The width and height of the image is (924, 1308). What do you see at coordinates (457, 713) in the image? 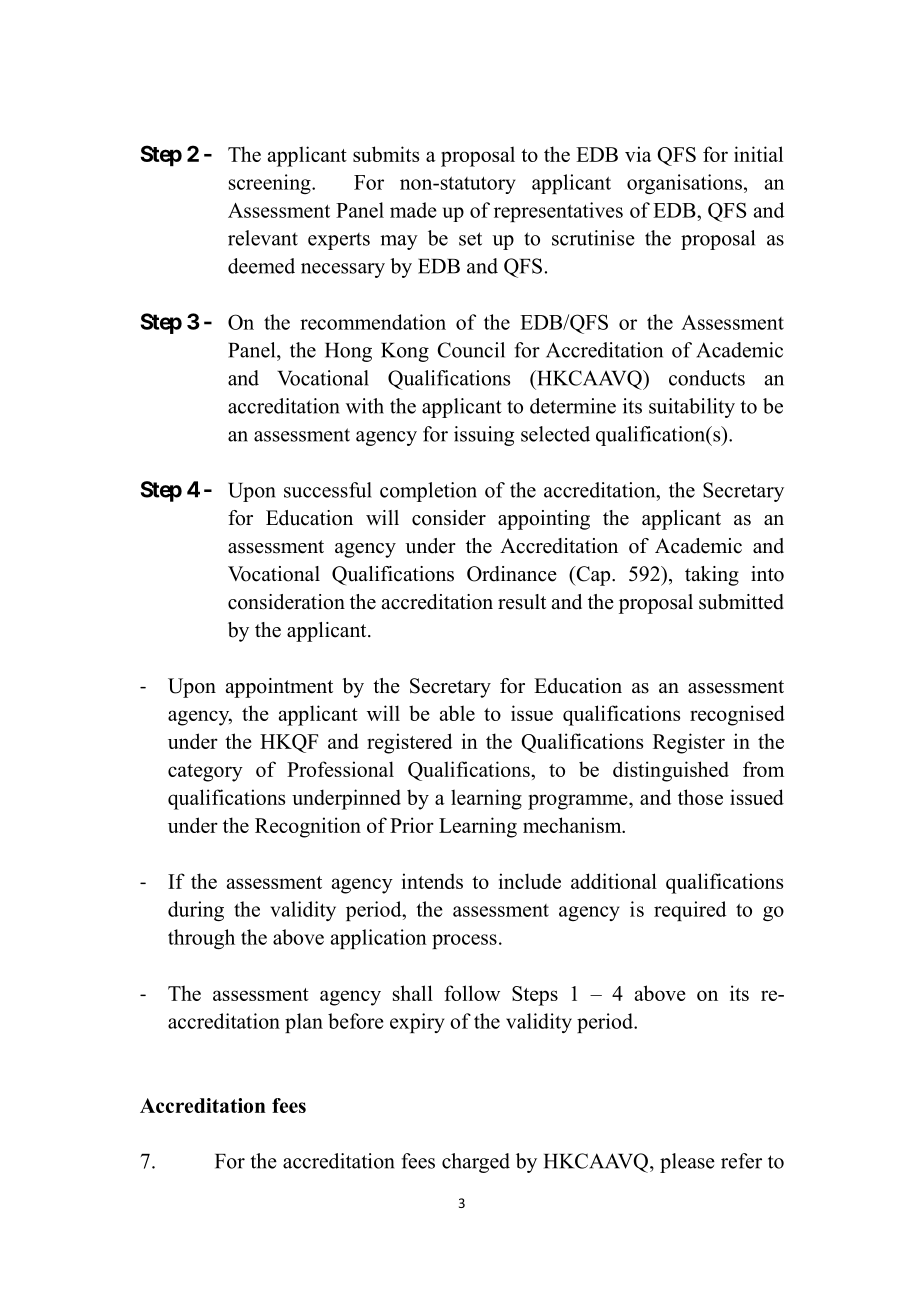
I see `able` at bounding box center [457, 713].
